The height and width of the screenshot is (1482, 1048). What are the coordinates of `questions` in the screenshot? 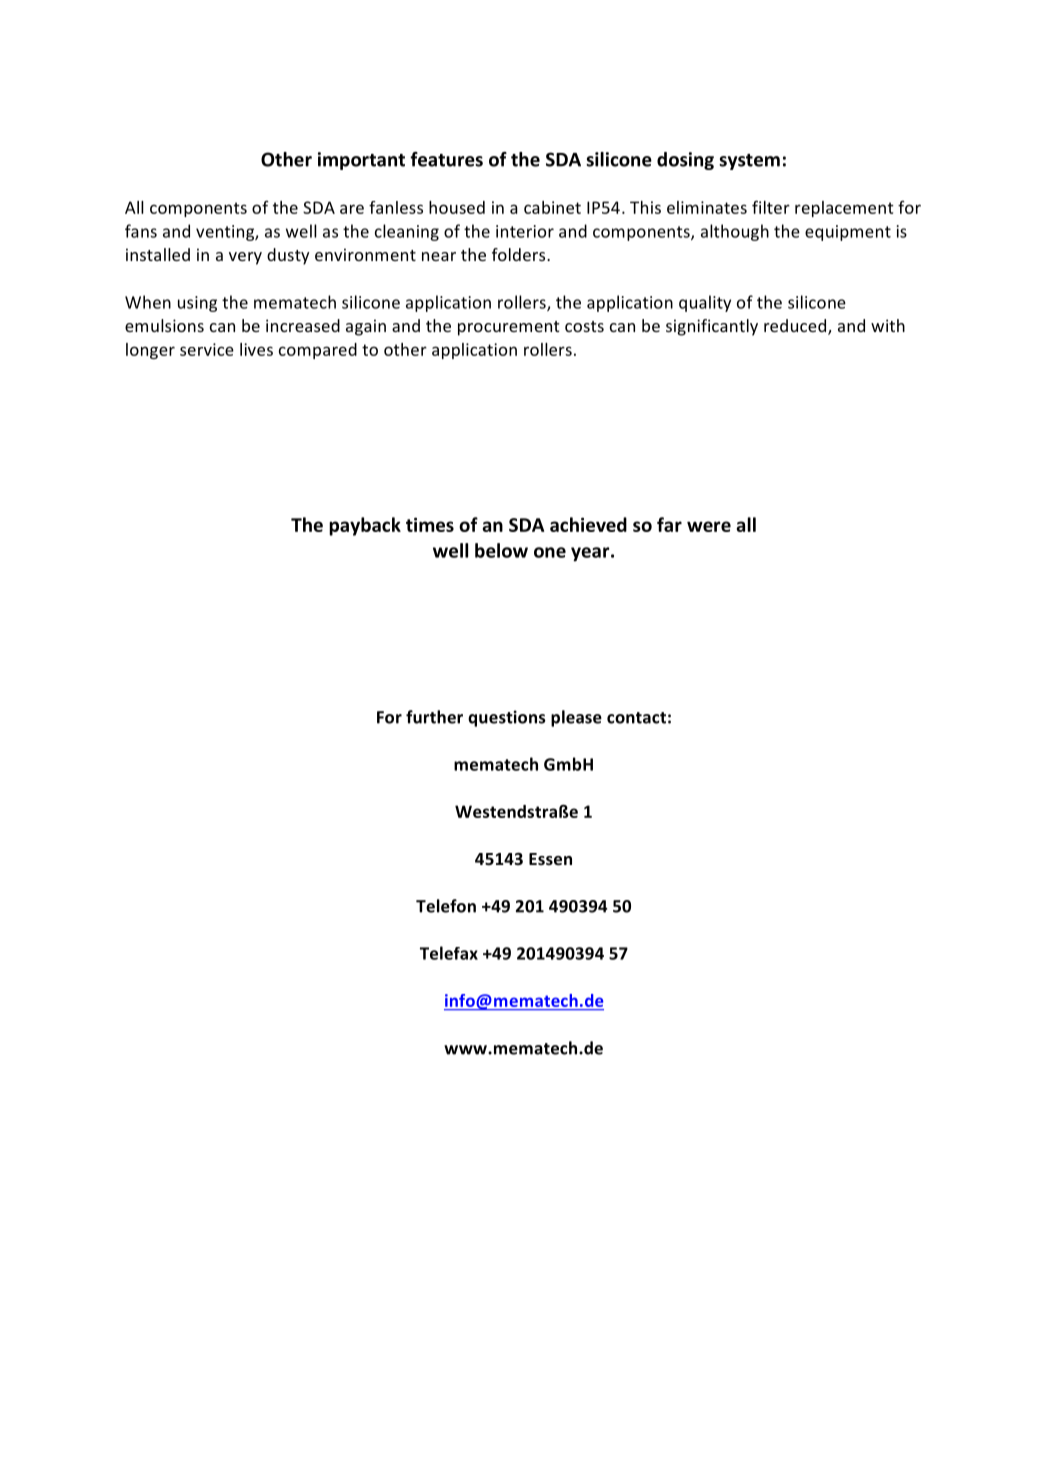 It's located at (507, 718).
